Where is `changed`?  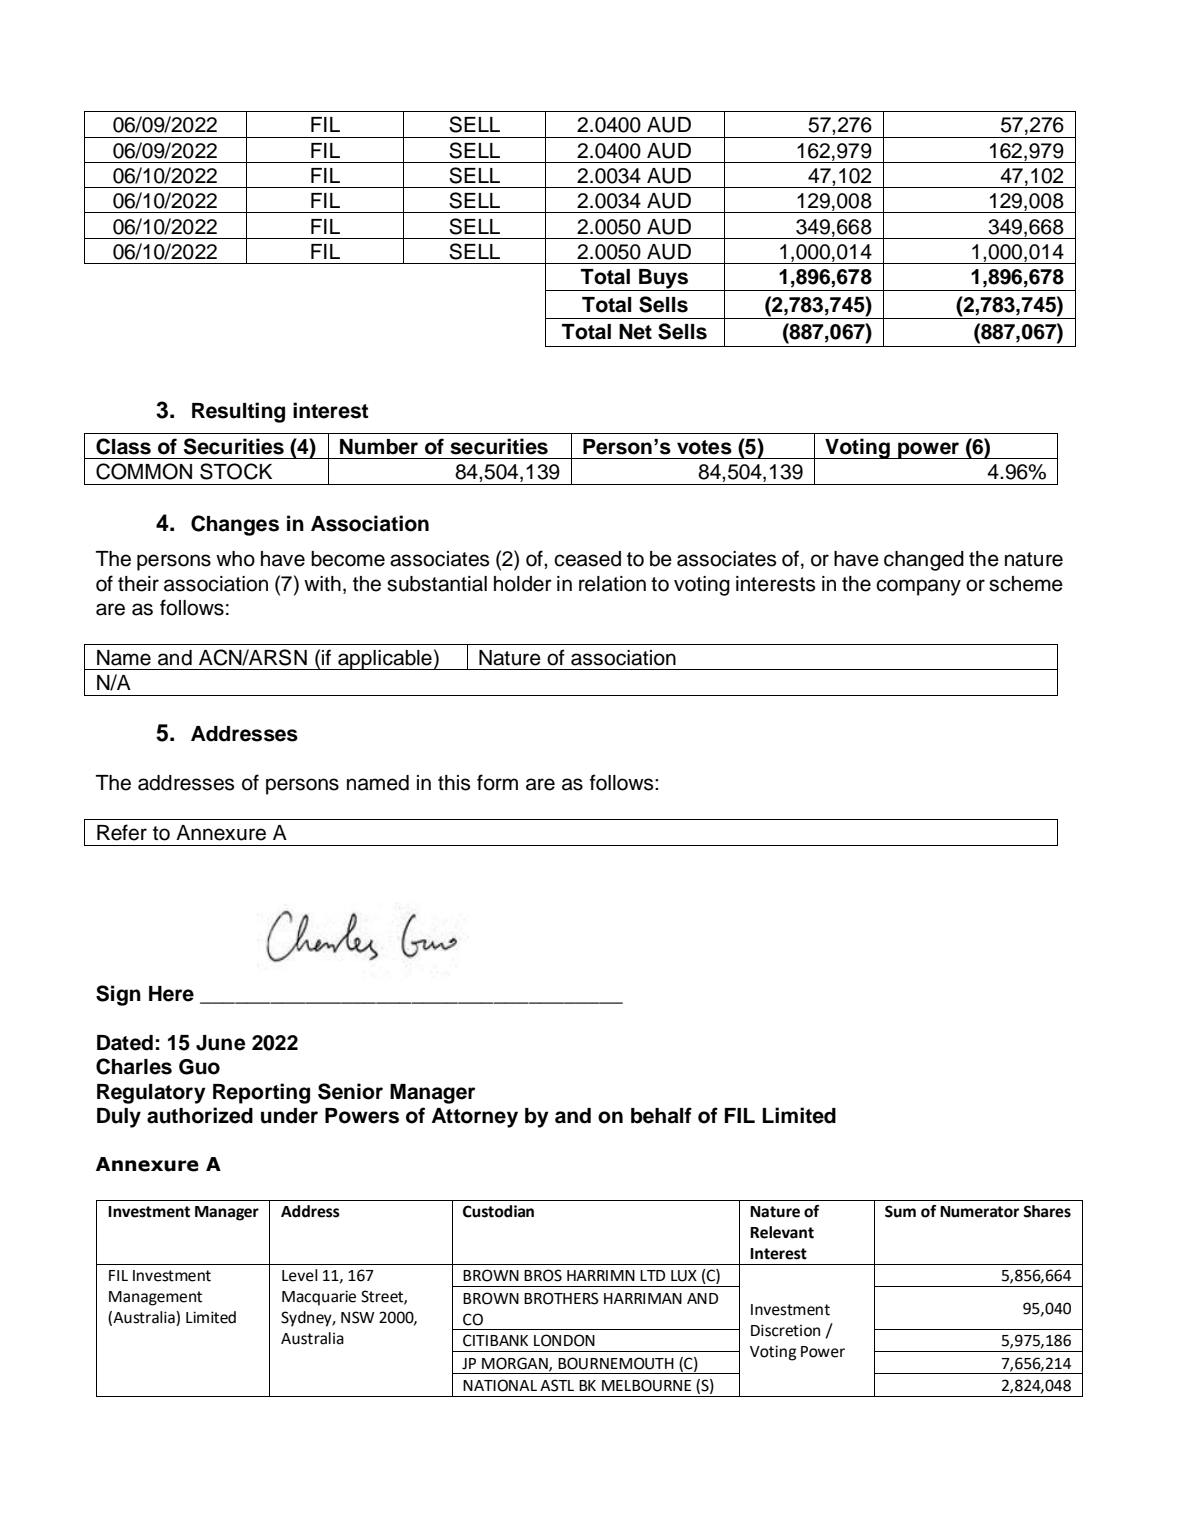 changed is located at coordinates (924, 561).
